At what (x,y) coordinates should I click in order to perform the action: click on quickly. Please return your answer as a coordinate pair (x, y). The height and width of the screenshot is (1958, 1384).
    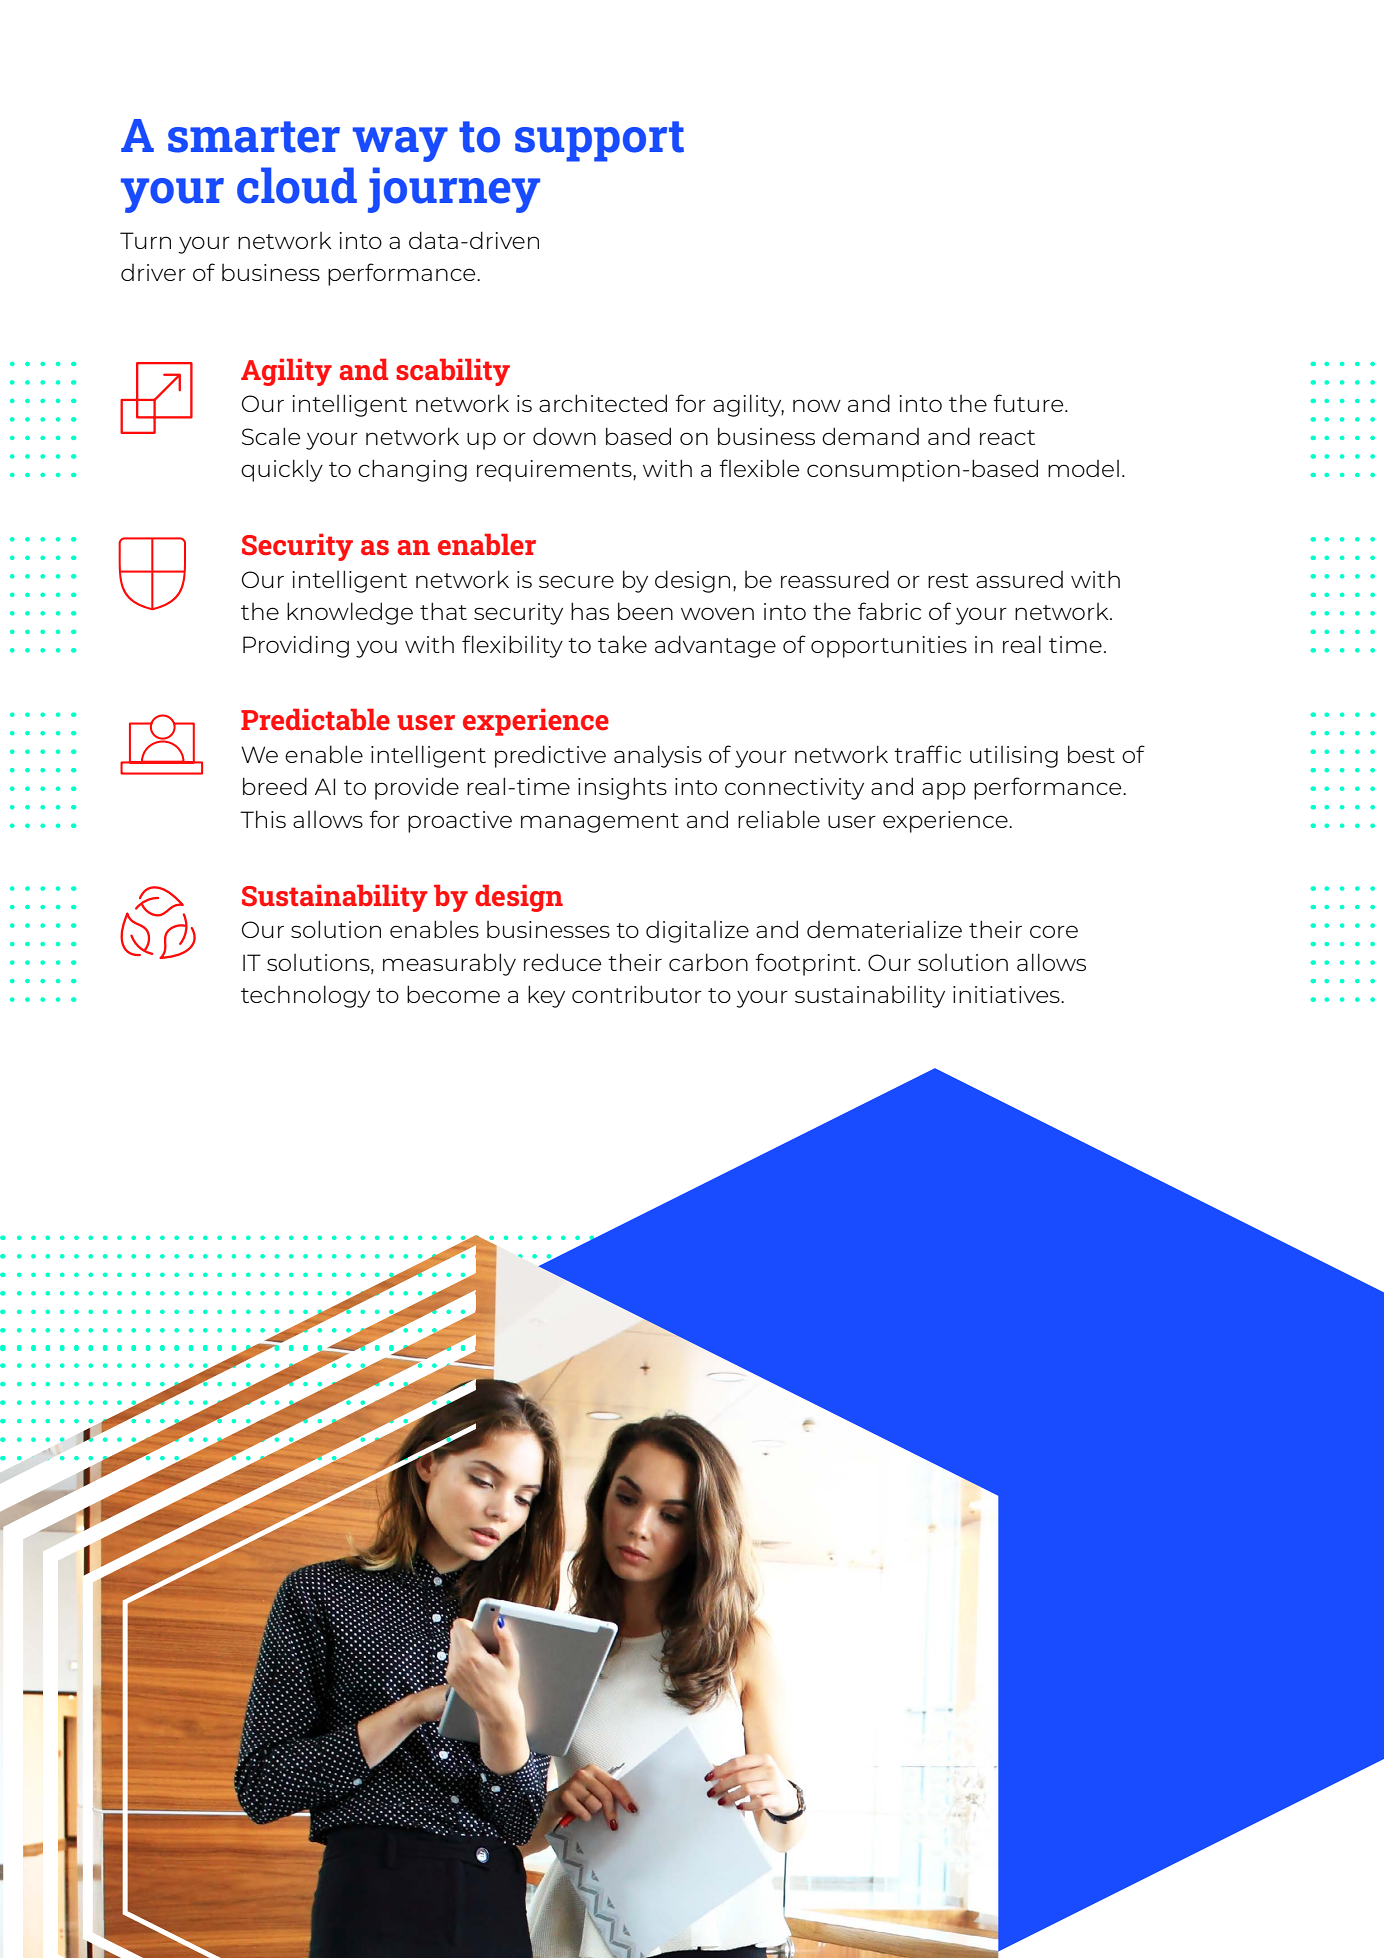
    Looking at the image, I should click on (282, 470).
